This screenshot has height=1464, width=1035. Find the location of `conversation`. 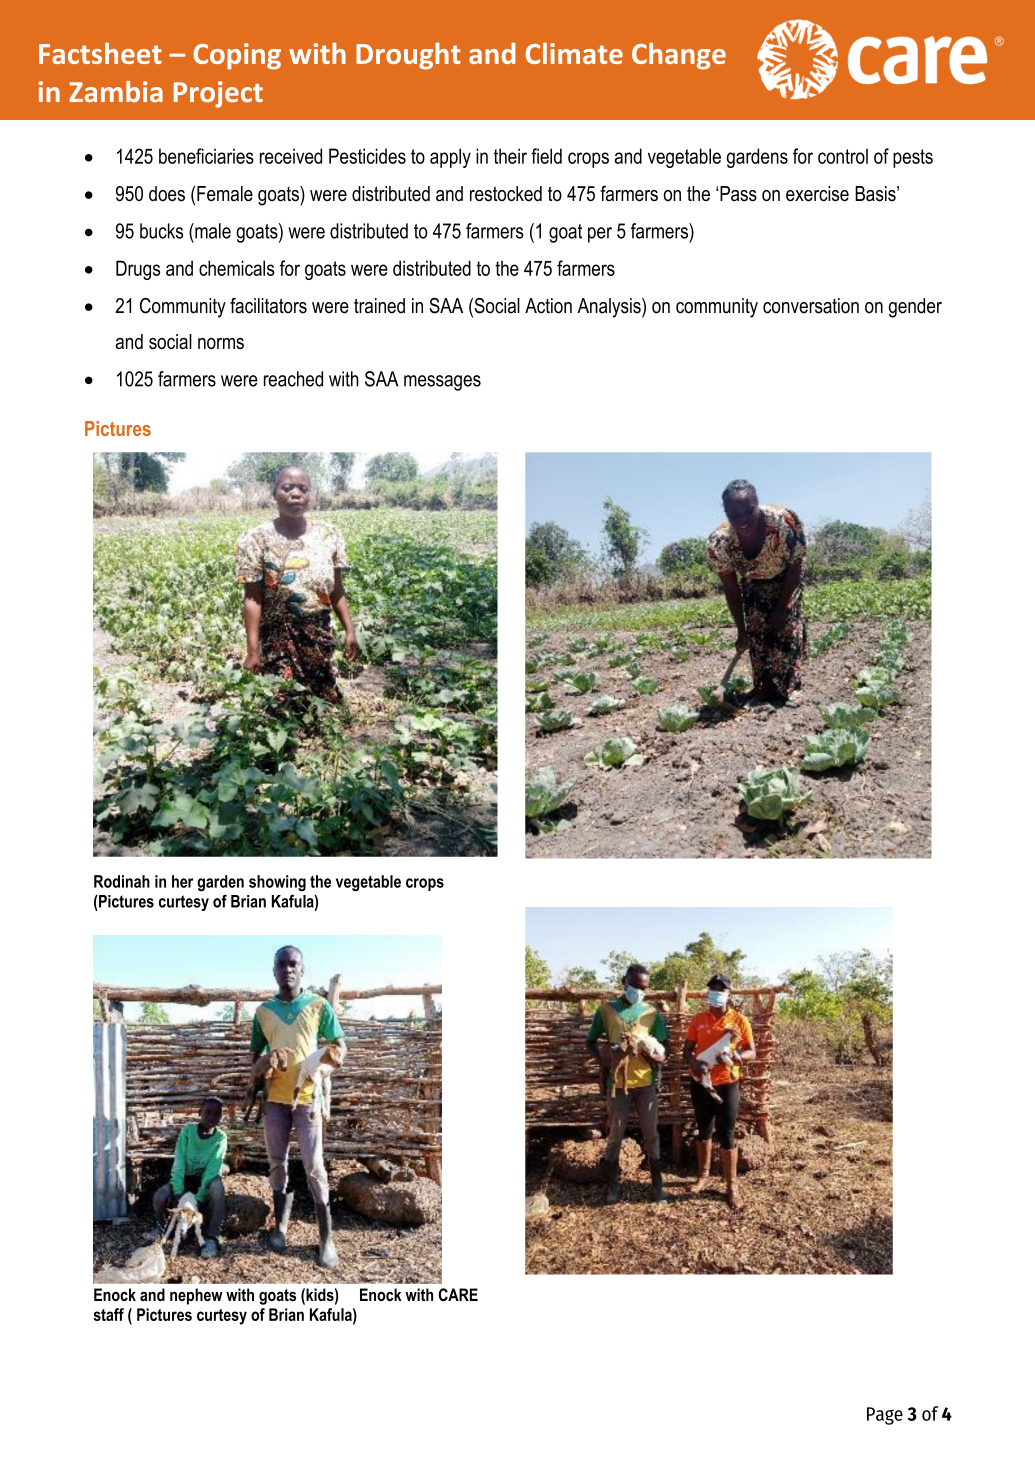

conversation is located at coordinates (811, 306).
